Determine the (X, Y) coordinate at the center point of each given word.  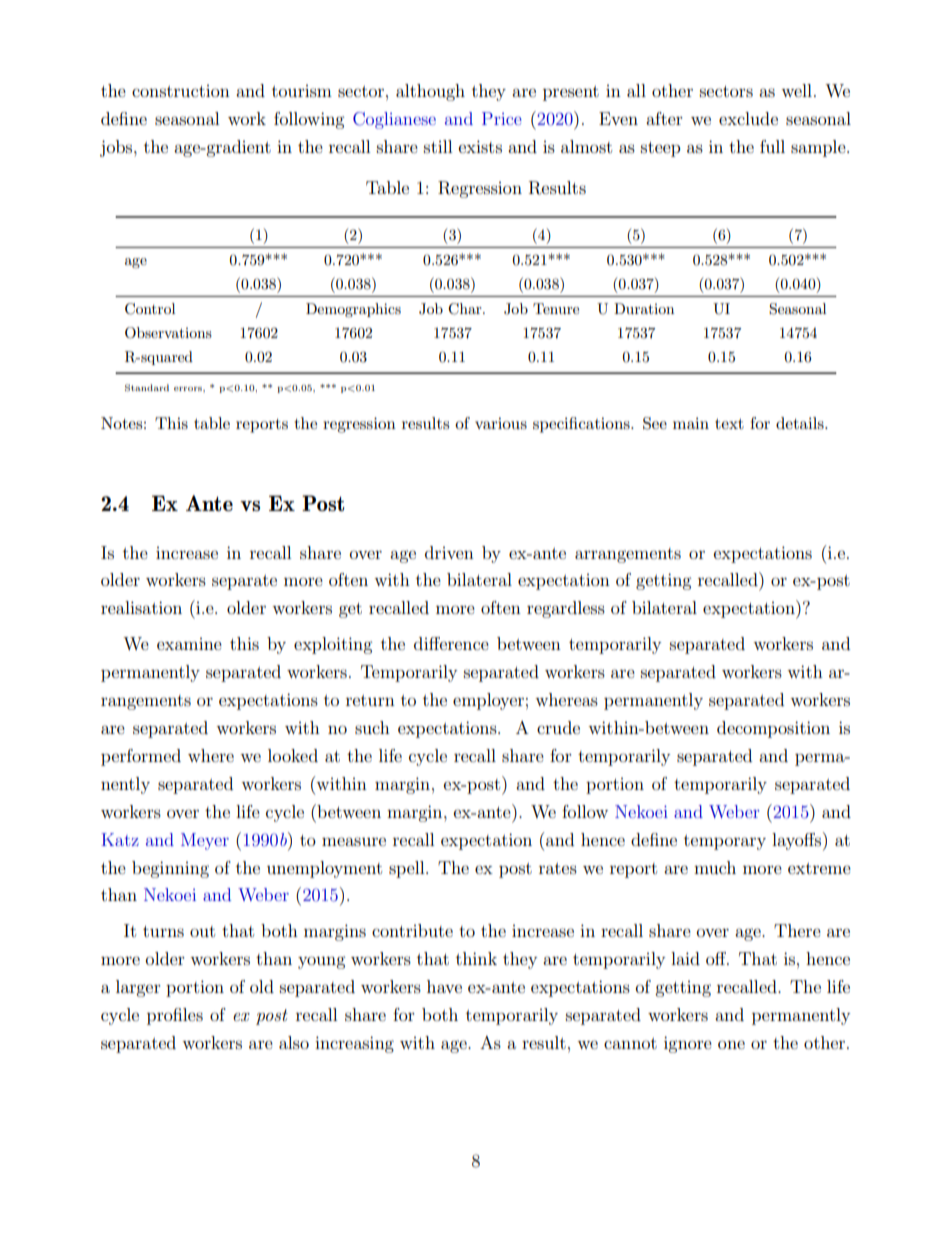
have (444, 986)
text (729, 424)
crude (558, 727)
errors (189, 389)
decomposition (773, 729)
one (731, 1044)
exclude (748, 118)
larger (138, 988)
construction (181, 91)
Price (502, 118)
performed (141, 757)
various (501, 423)
